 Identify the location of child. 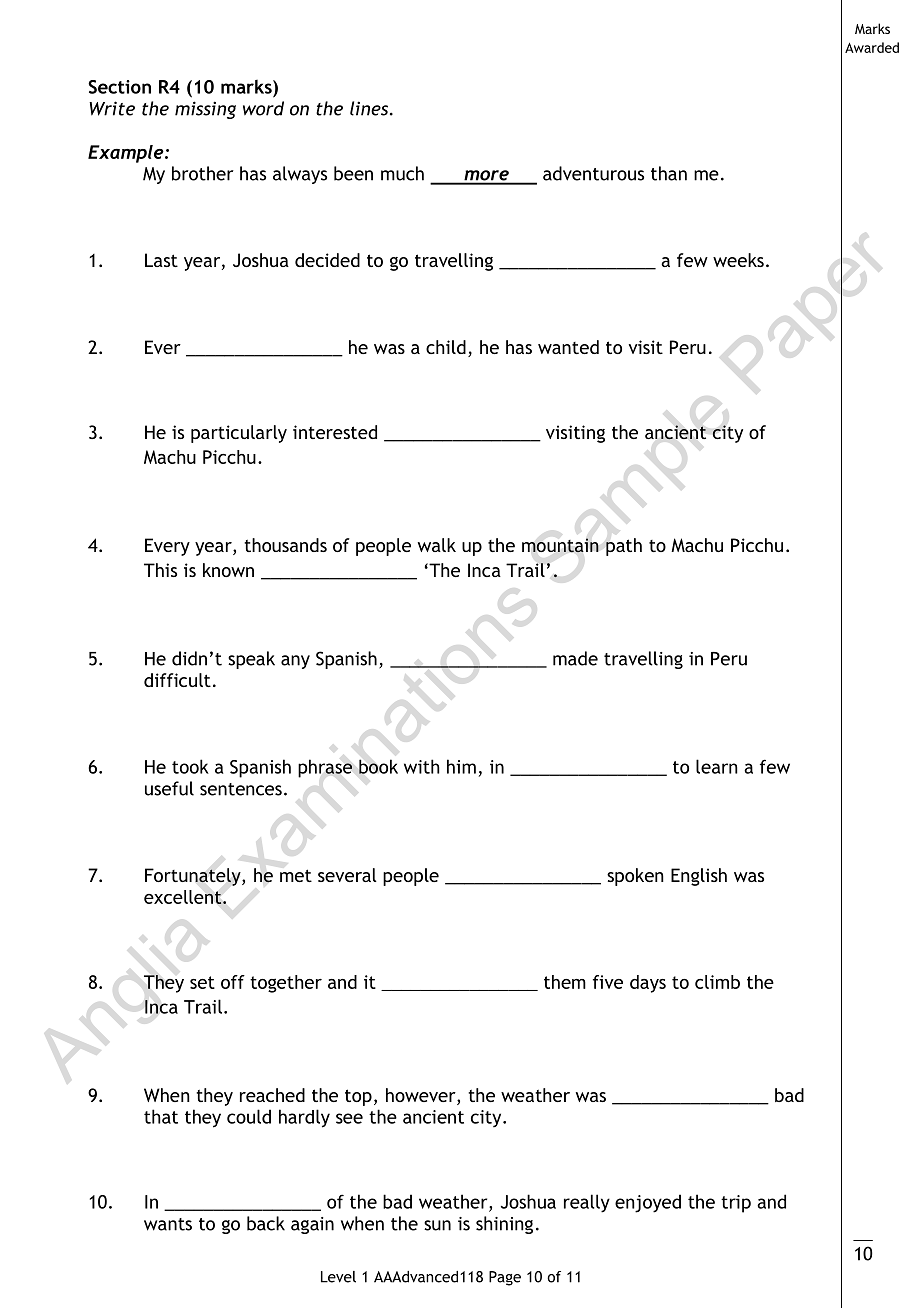
(446, 347).
